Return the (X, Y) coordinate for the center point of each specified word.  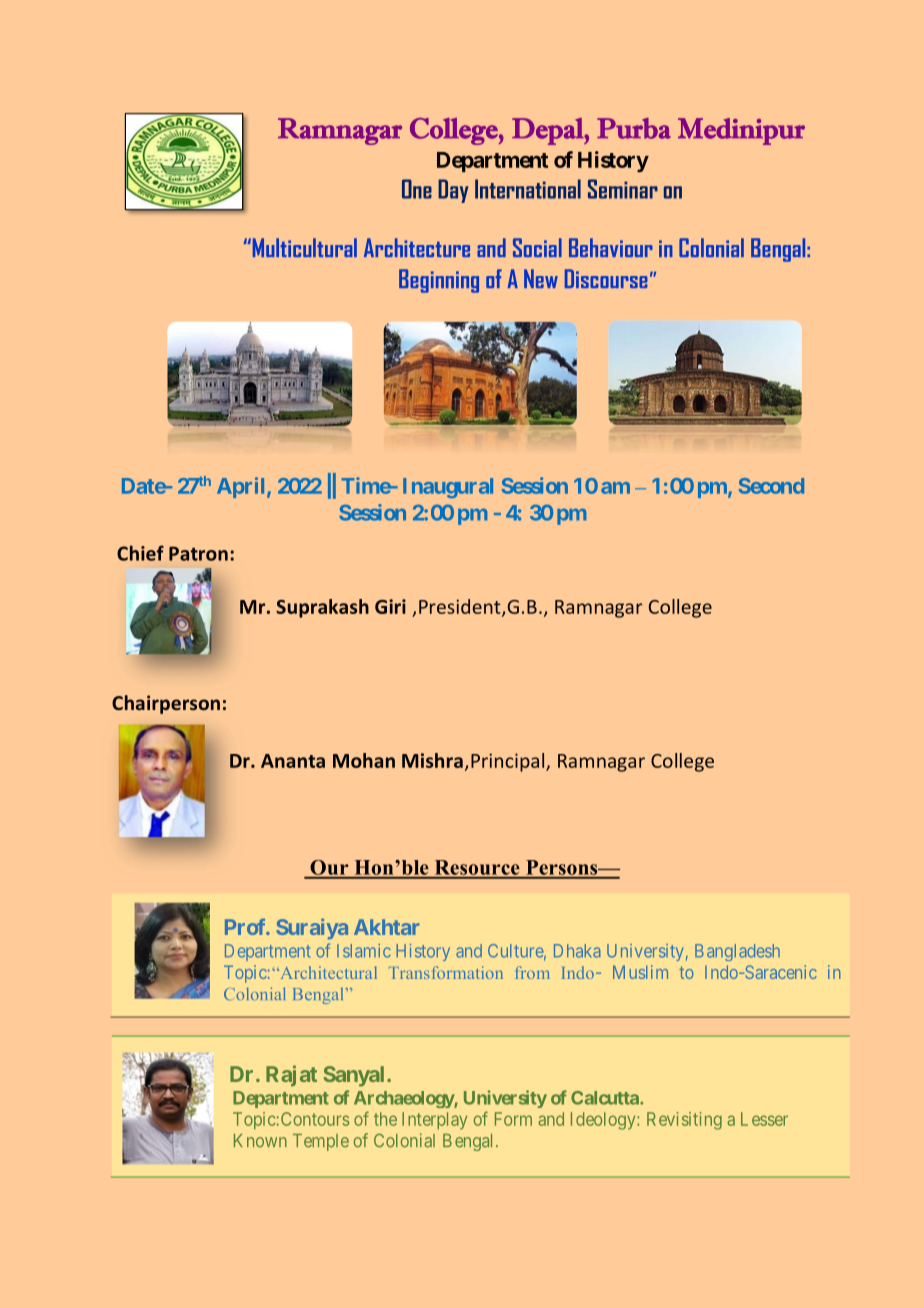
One (417, 189)
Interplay (434, 1121)
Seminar (623, 189)
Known (260, 1140)
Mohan (364, 760)
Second (771, 486)
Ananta (293, 761)
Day (453, 191)
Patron (198, 553)
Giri (390, 606)
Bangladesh (737, 952)
